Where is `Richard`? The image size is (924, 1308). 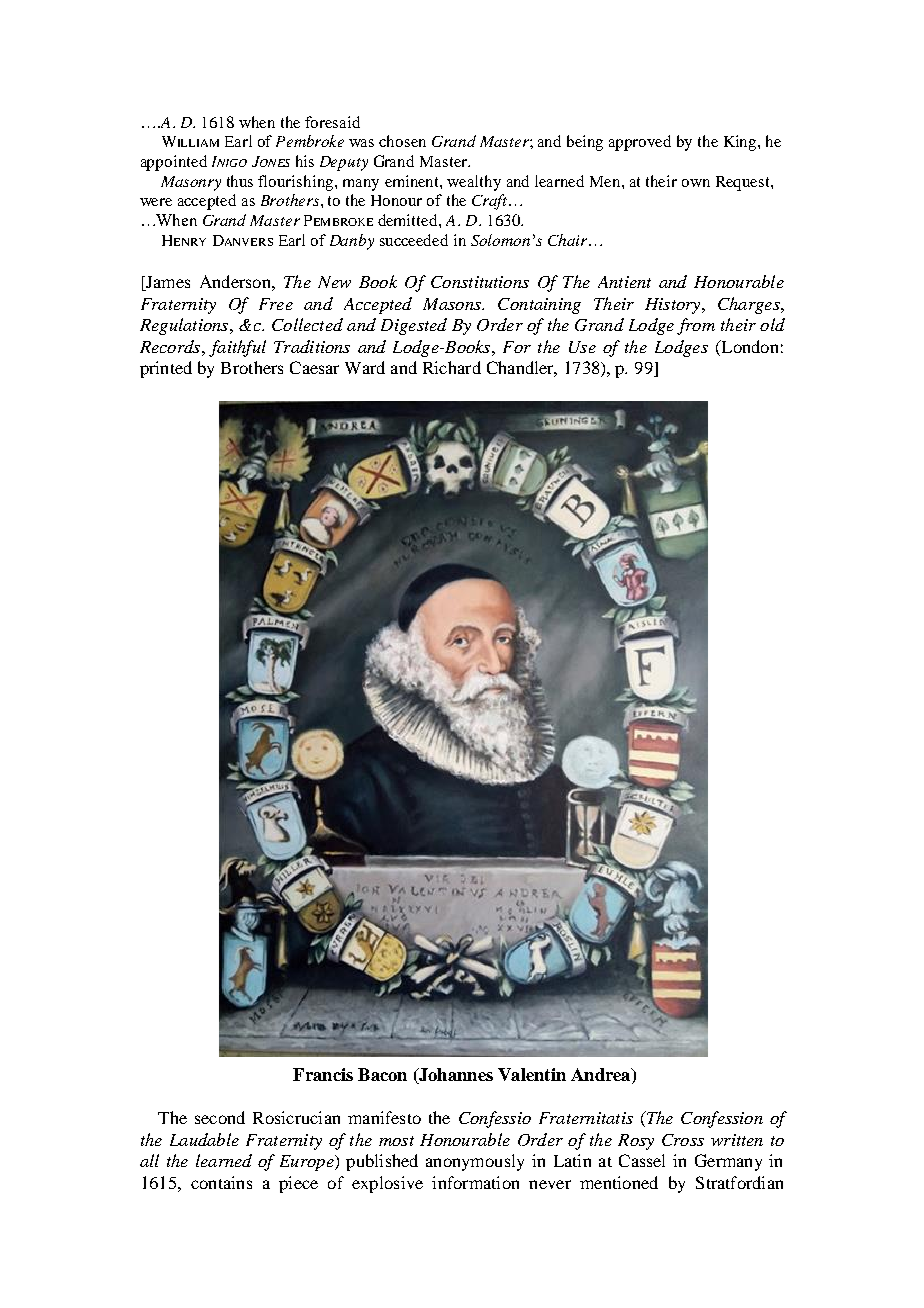
Richard is located at coordinates (452, 367).
